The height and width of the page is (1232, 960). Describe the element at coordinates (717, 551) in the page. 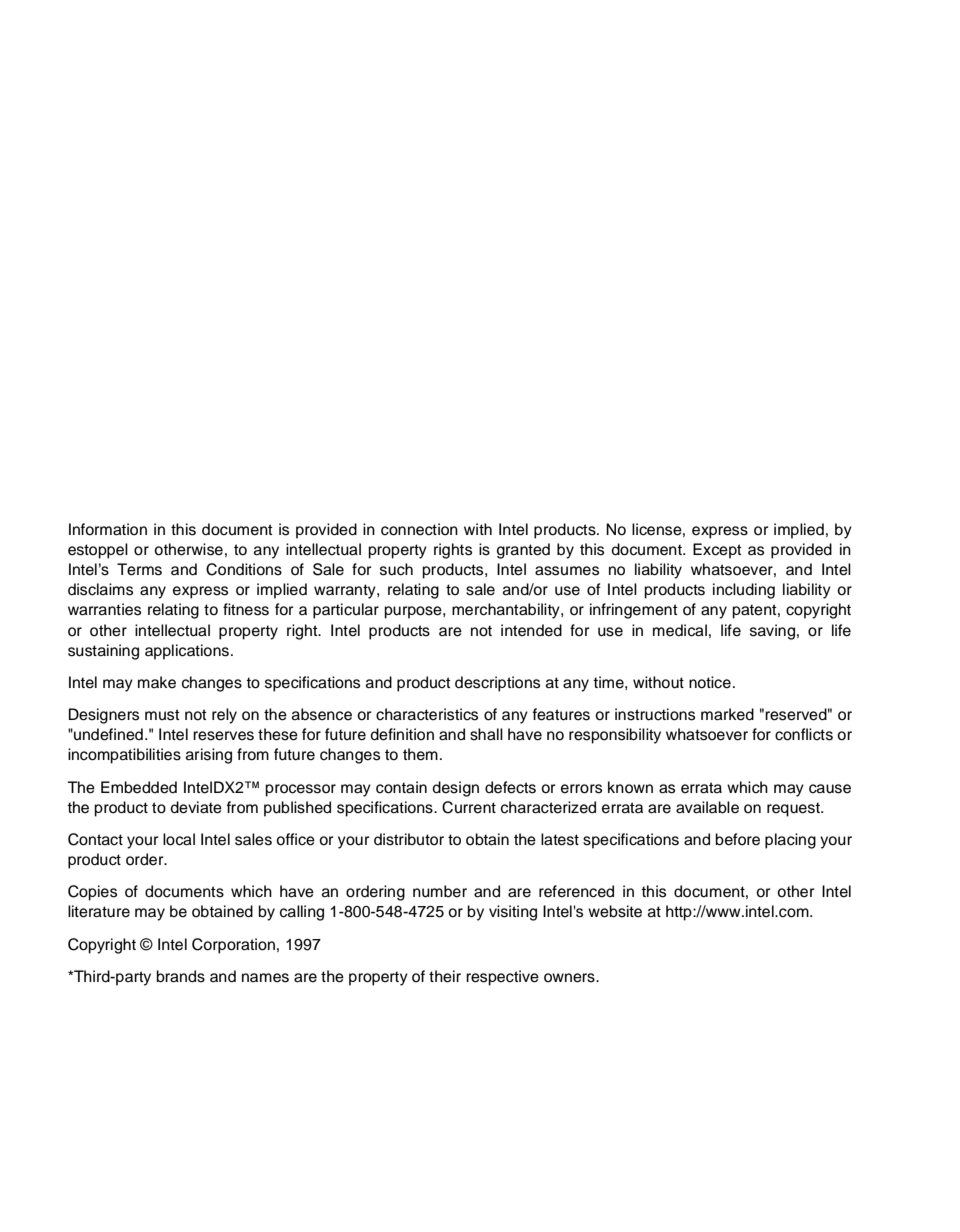

I see `Except` at that location.
